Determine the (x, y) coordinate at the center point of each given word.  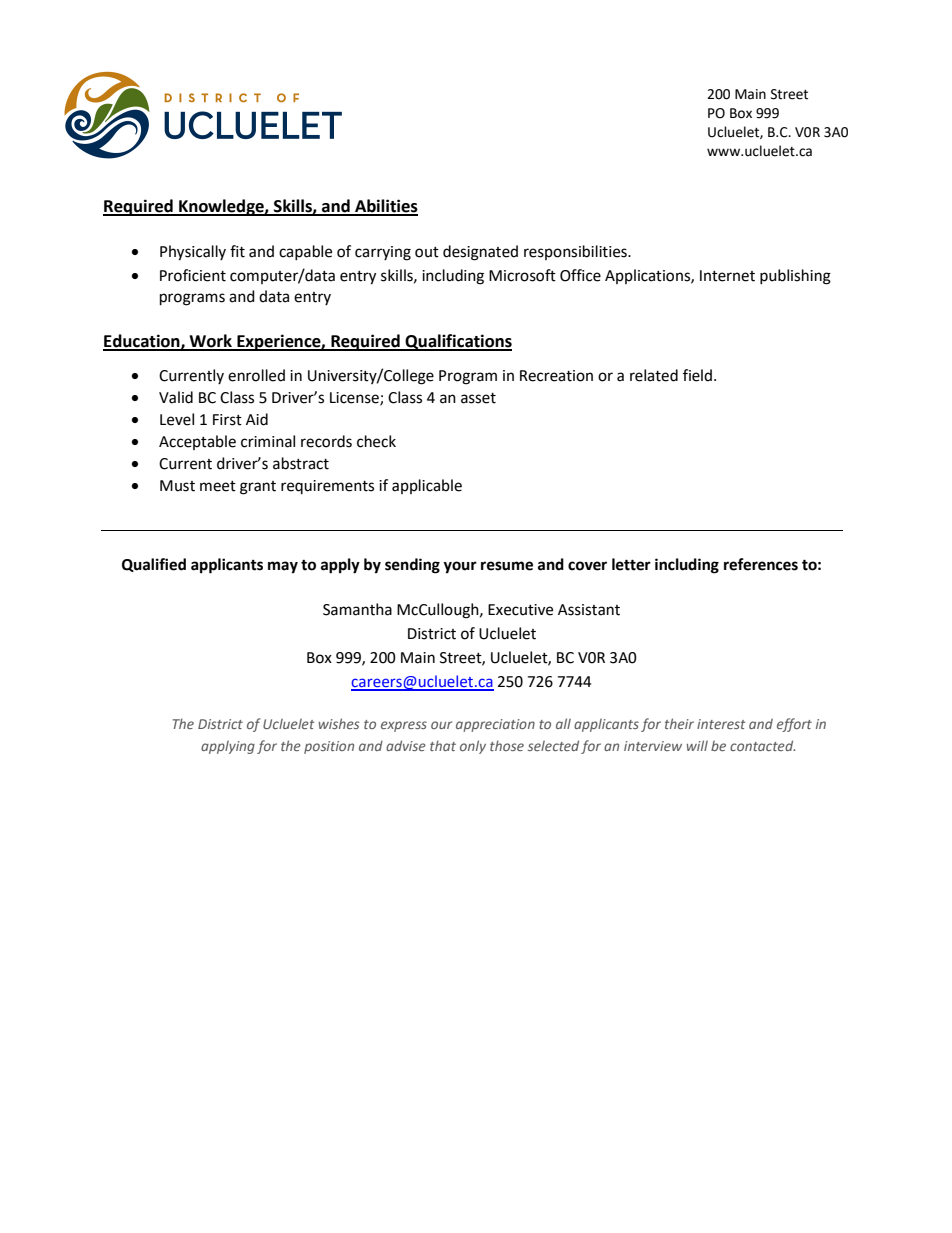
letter (631, 564)
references (761, 564)
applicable (427, 486)
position (329, 747)
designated (480, 253)
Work (211, 342)
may (283, 567)
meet (218, 486)
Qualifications (458, 342)
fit (237, 251)
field (697, 375)
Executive (520, 610)
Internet (727, 276)
